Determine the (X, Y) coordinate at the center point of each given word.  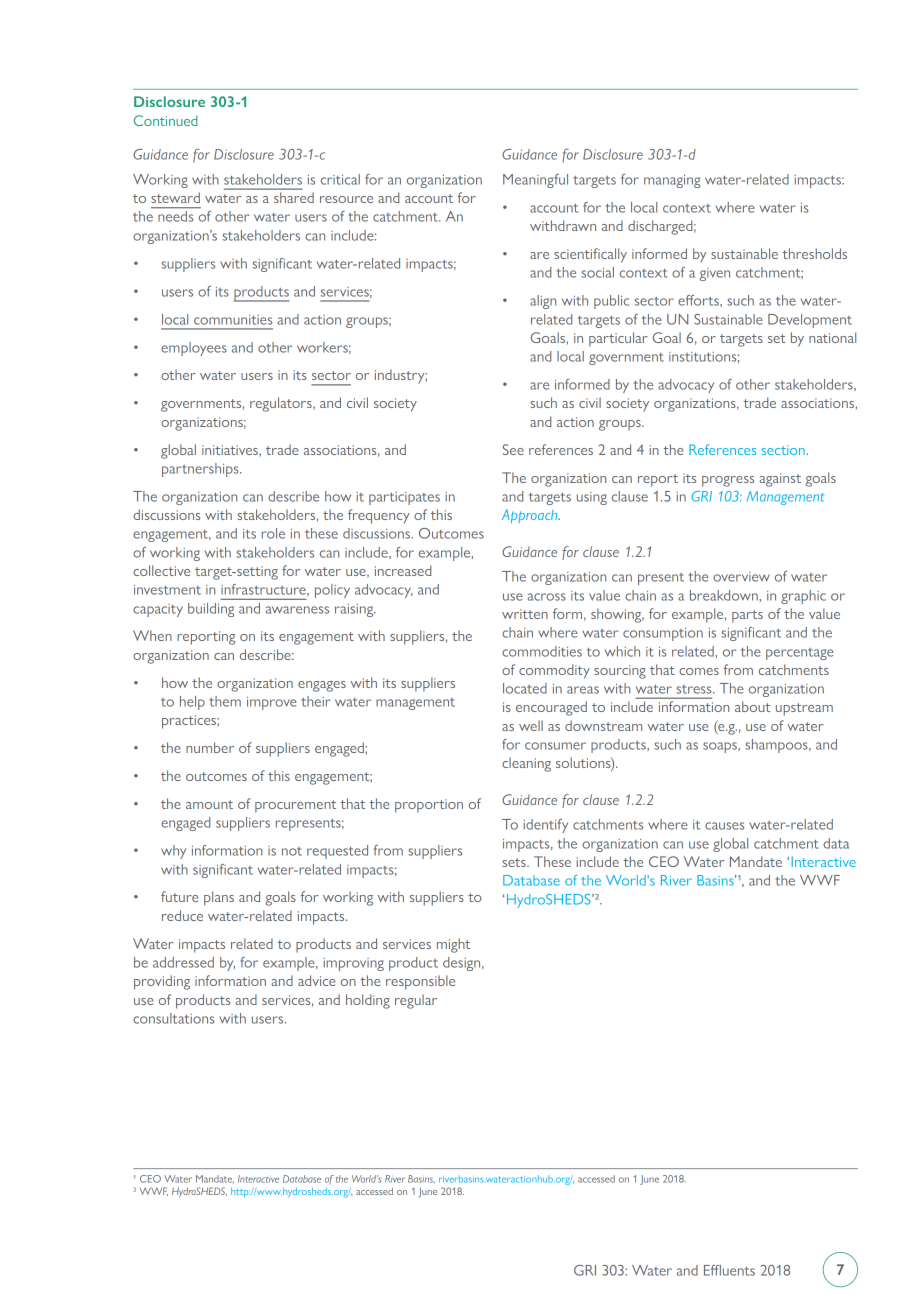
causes (724, 826)
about (752, 706)
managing (672, 181)
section (784, 450)
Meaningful (535, 181)
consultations (173, 1018)
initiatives (231, 451)
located (525, 688)
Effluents (729, 1270)
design (463, 964)
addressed (183, 962)
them (225, 701)
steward (175, 197)
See (513, 449)
